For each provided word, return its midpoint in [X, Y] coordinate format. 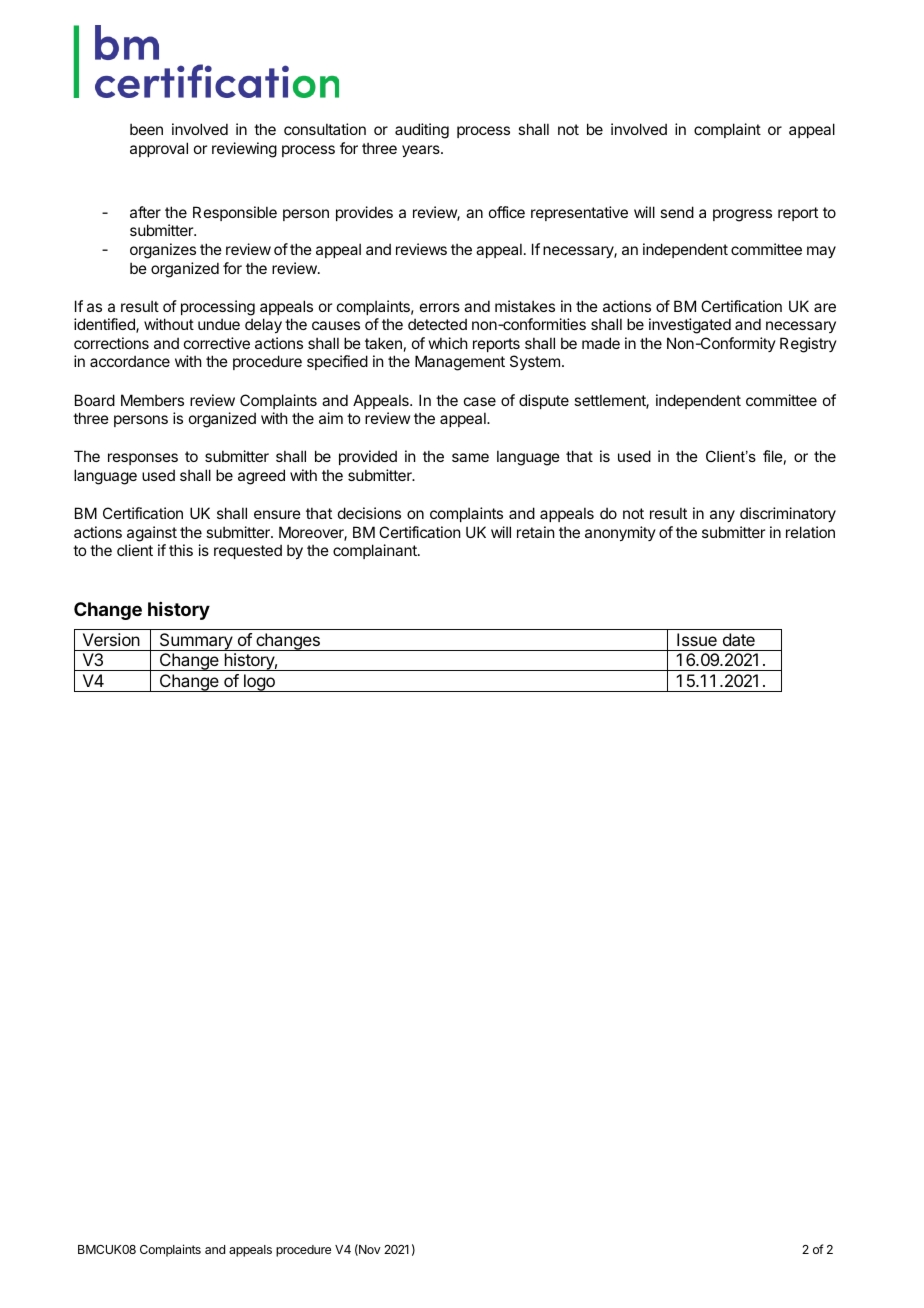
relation [810, 532]
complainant [376, 551]
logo [259, 683]
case [480, 401]
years [422, 151]
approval [159, 149]
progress [742, 215]
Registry [808, 345]
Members [152, 400]
